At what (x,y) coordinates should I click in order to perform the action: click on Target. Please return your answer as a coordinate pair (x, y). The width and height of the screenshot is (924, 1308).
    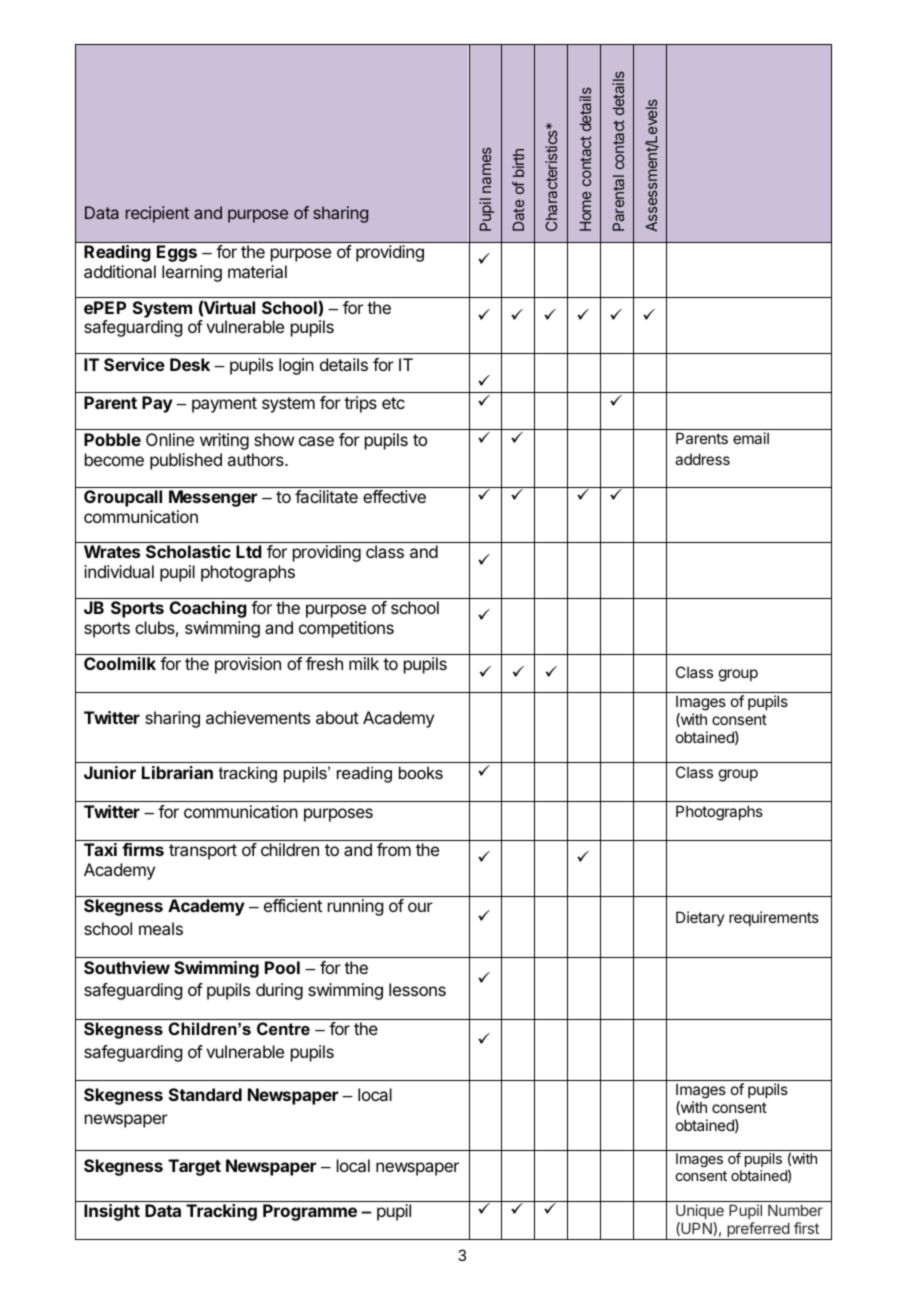
    Looking at the image, I should click on (194, 1167).
